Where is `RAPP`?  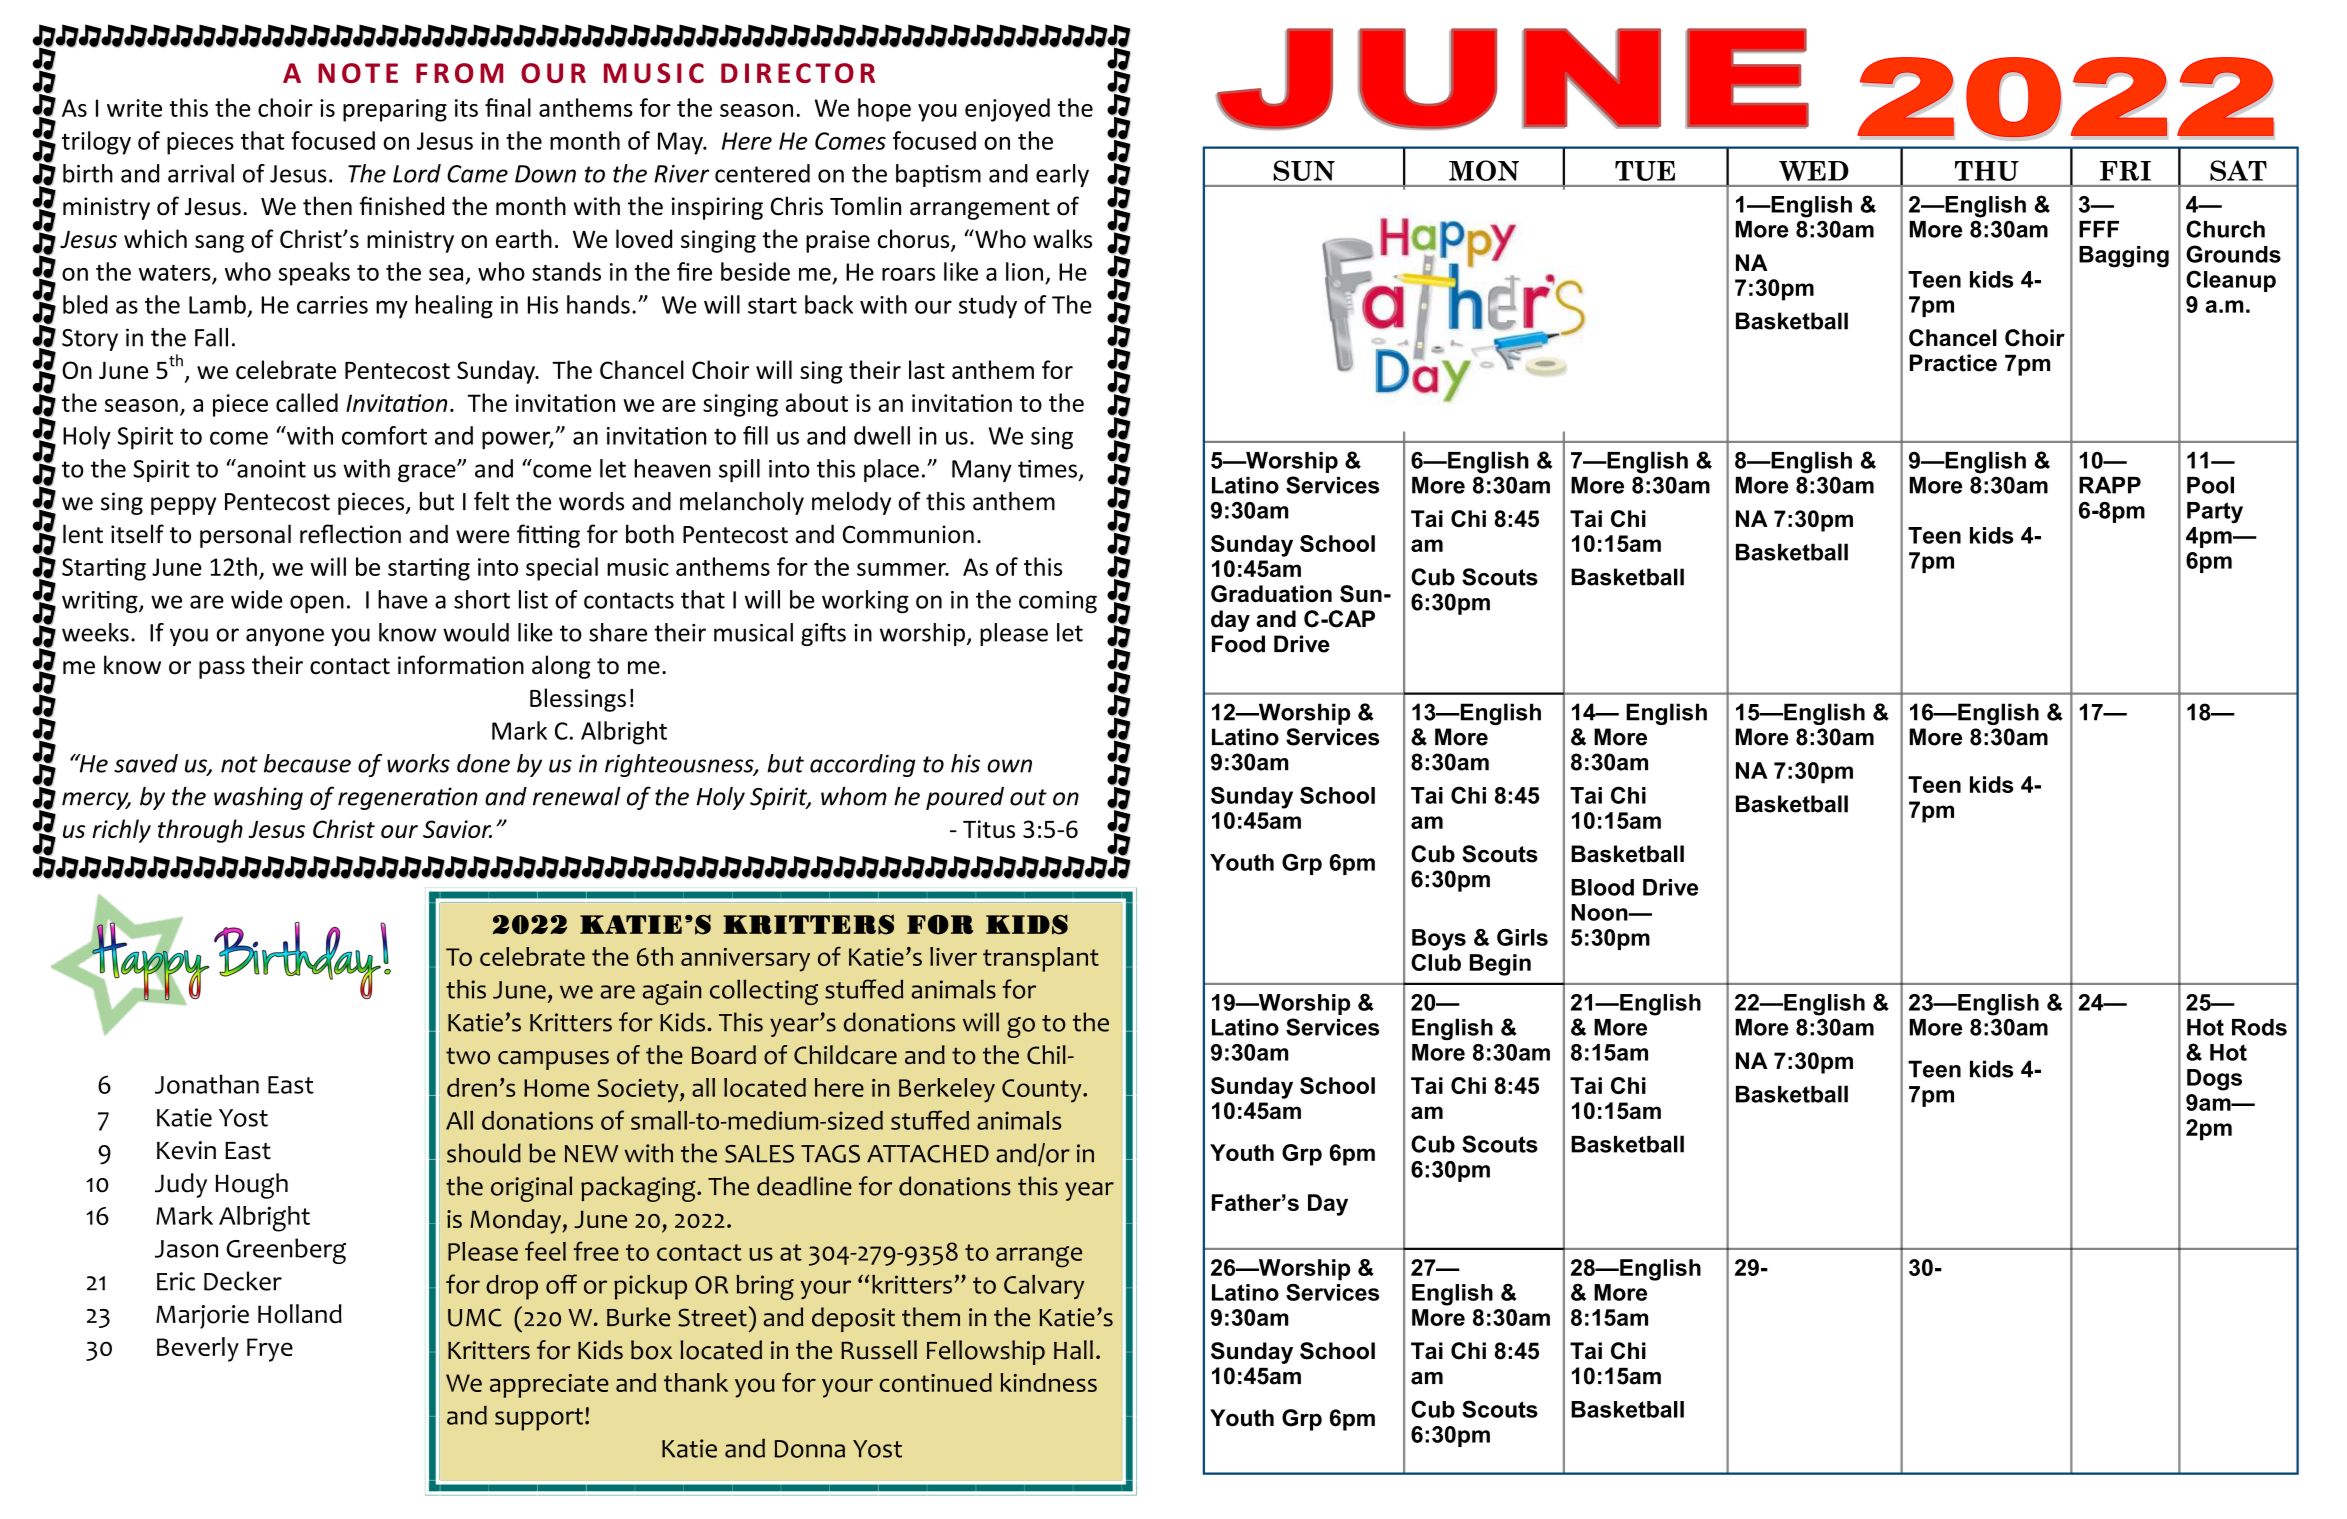
RAPP is located at coordinates (2110, 485).
